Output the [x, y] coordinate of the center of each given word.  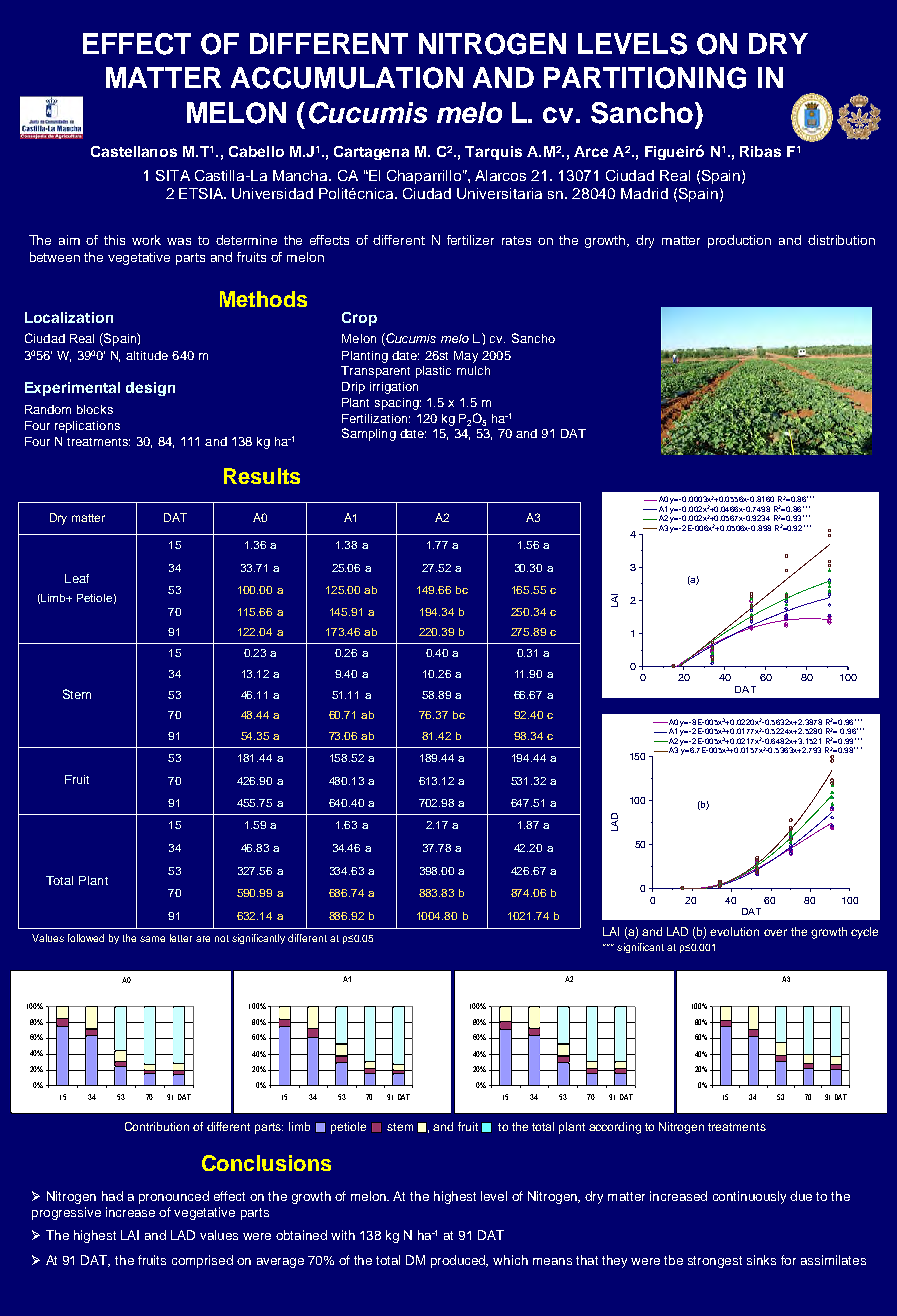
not [222, 938]
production [739, 241]
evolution [734, 931]
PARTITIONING [645, 78]
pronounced [174, 1197]
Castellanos [134, 151]
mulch [473, 370]
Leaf [77, 578]
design [150, 389]
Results [262, 476]
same [152, 939]
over [775, 932]
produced [459, 1261]
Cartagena [371, 153]
